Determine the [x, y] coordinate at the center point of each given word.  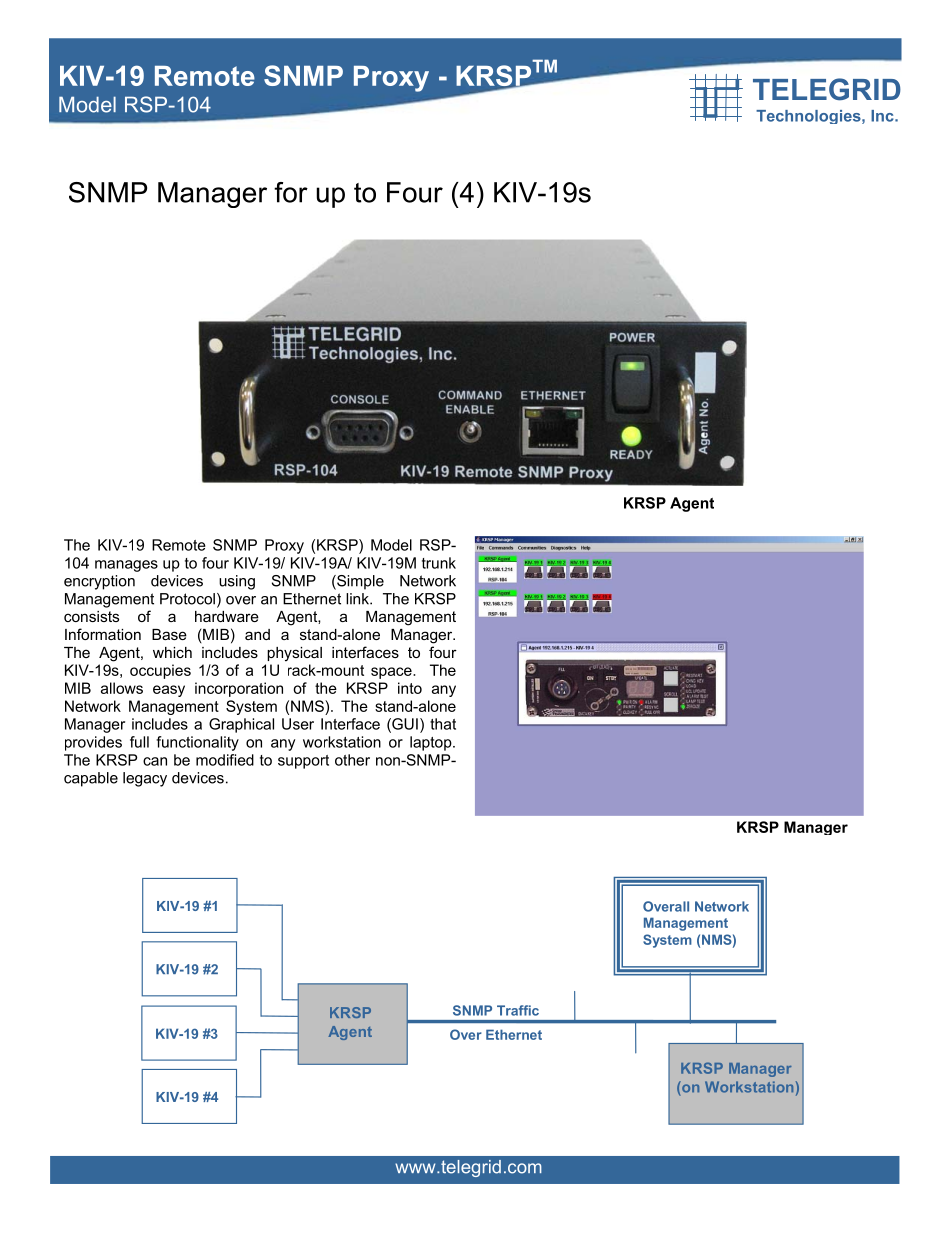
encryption [99, 582]
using [237, 582]
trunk [439, 563]
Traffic [518, 1010]
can [155, 761]
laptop [432, 743]
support [303, 762]
